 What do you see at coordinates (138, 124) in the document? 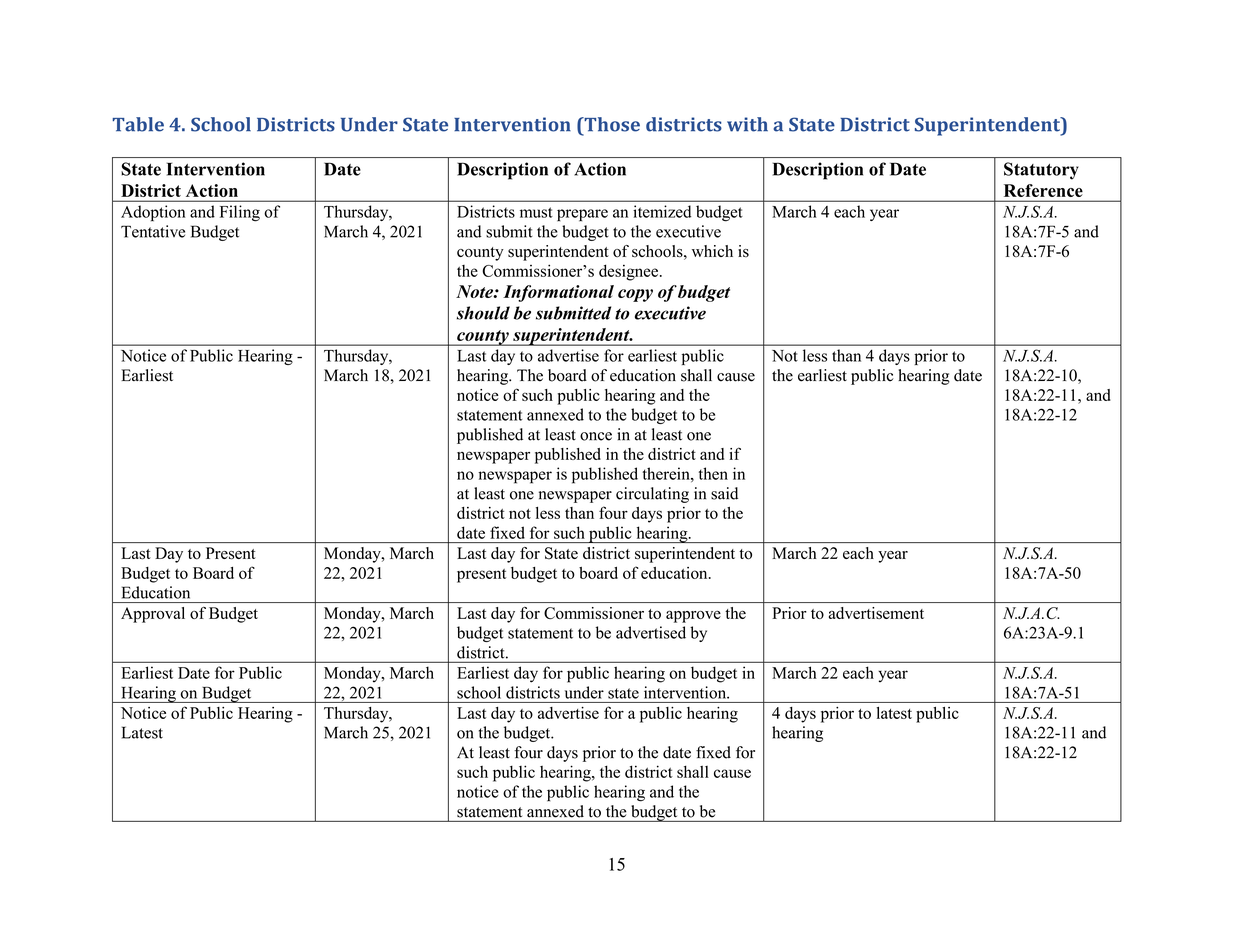
I see `Table` at bounding box center [138, 124].
